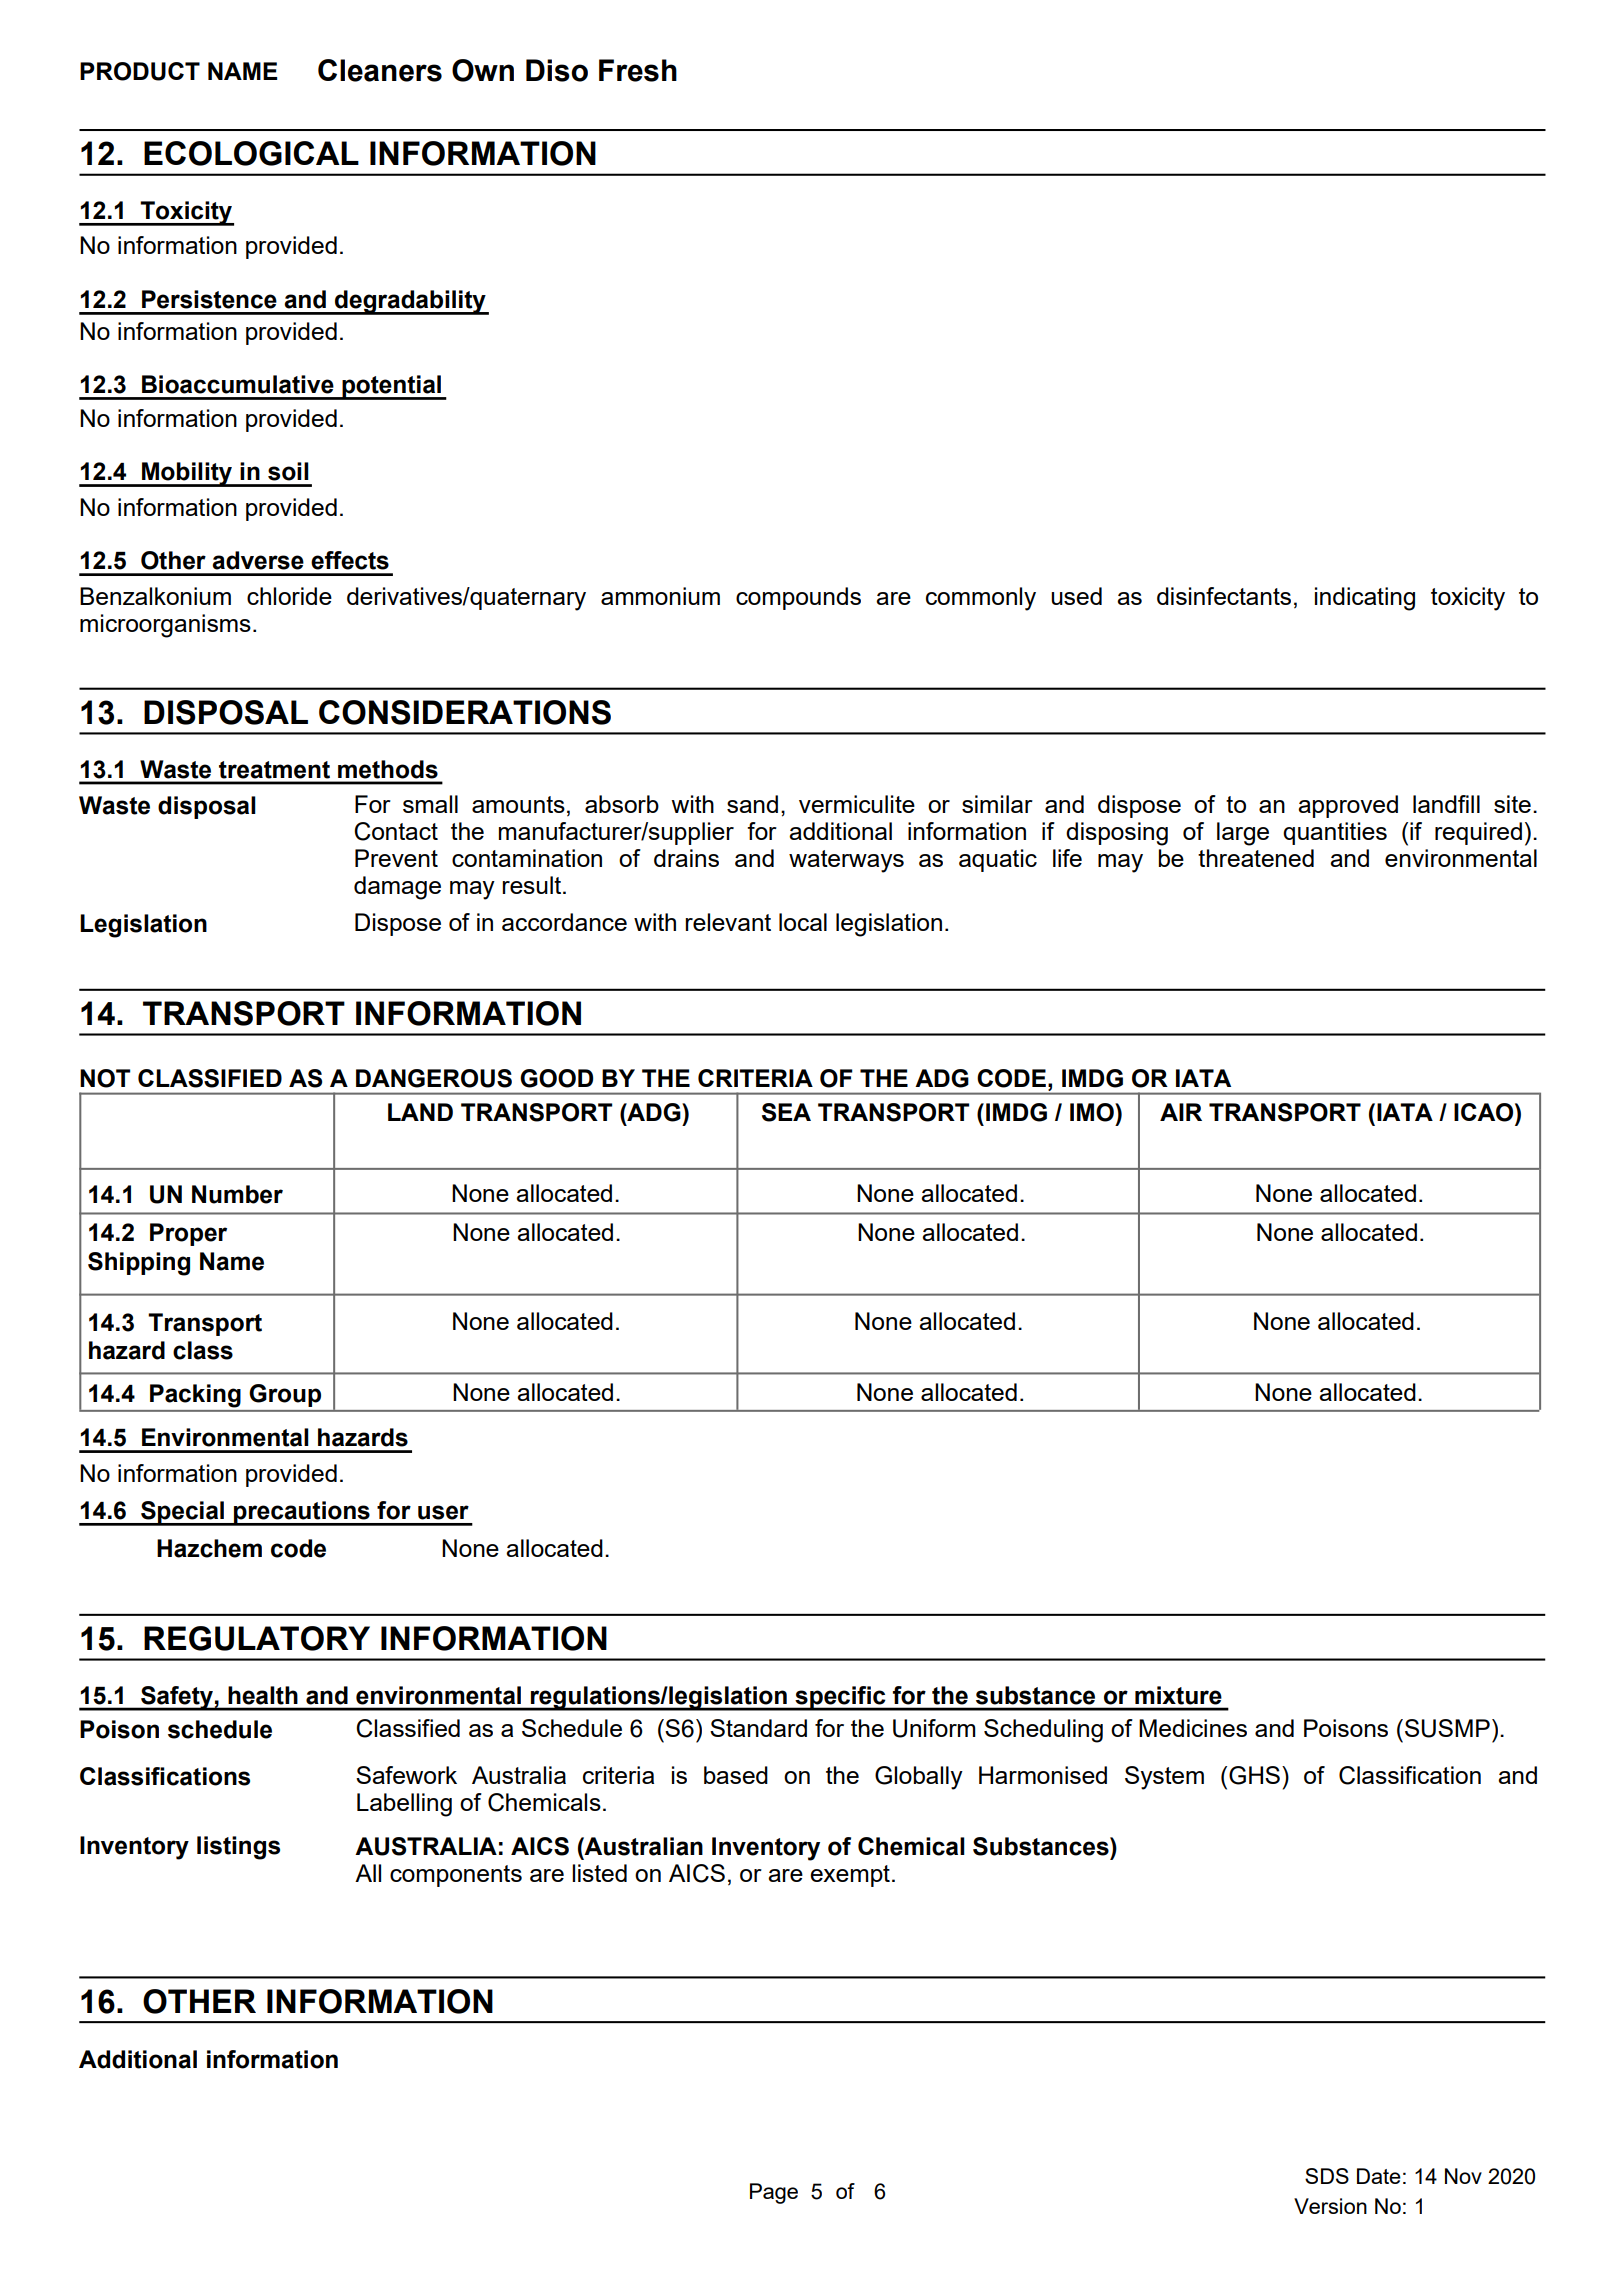 This screenshot has height=2282, width=1613. What do you see at coordinates (238, 1848) in the screenshot?
I see `listings` at bounding box center [238, 1848].
